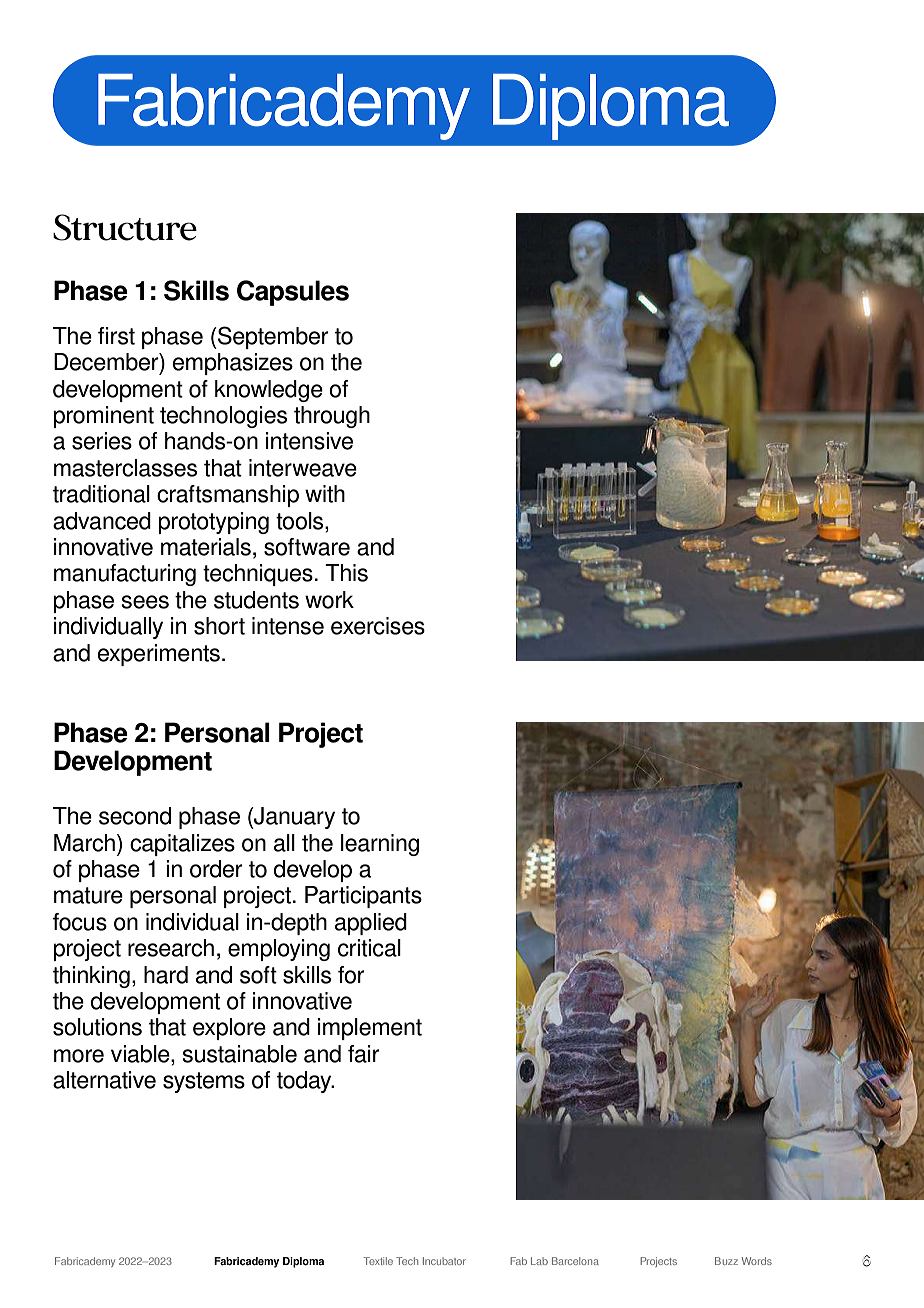 This screenshot has width=924, height=1308. I want to click on Structure, so click(125, 227).
